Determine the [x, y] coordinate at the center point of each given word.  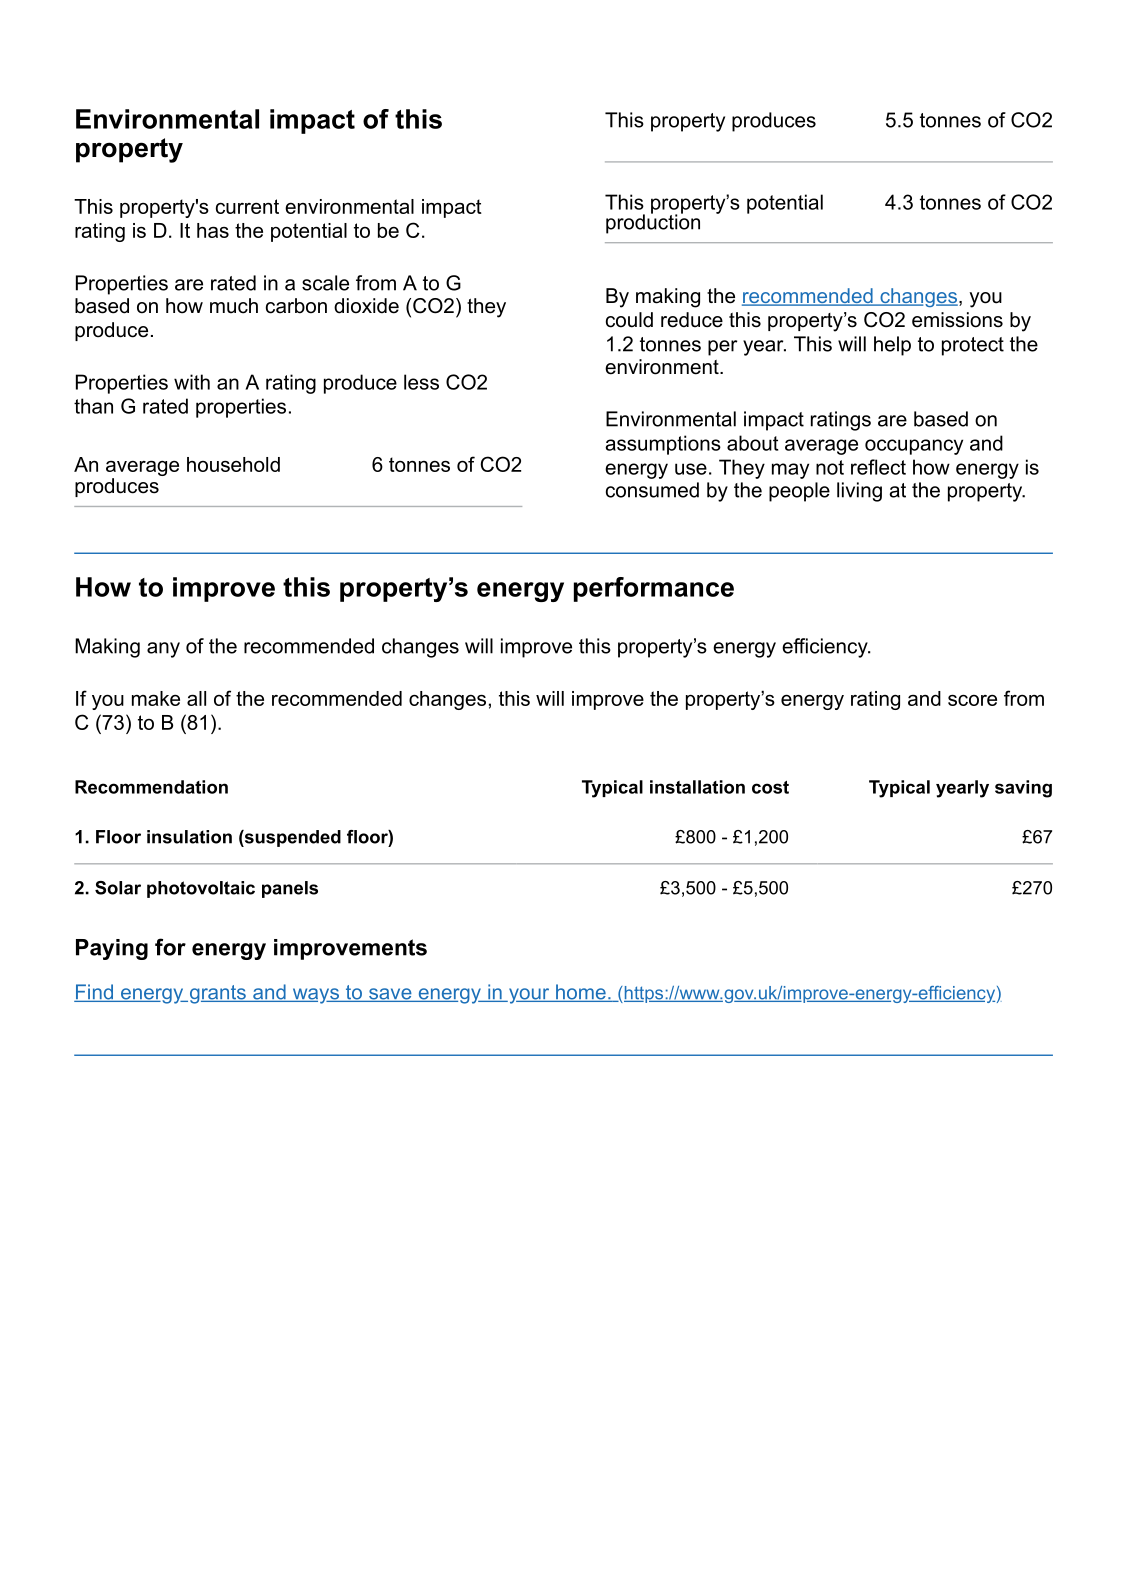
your [529, 996]
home [581, 993]
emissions [957, 320]
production [653, 223]
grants [217, 994]
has [213, 230]
